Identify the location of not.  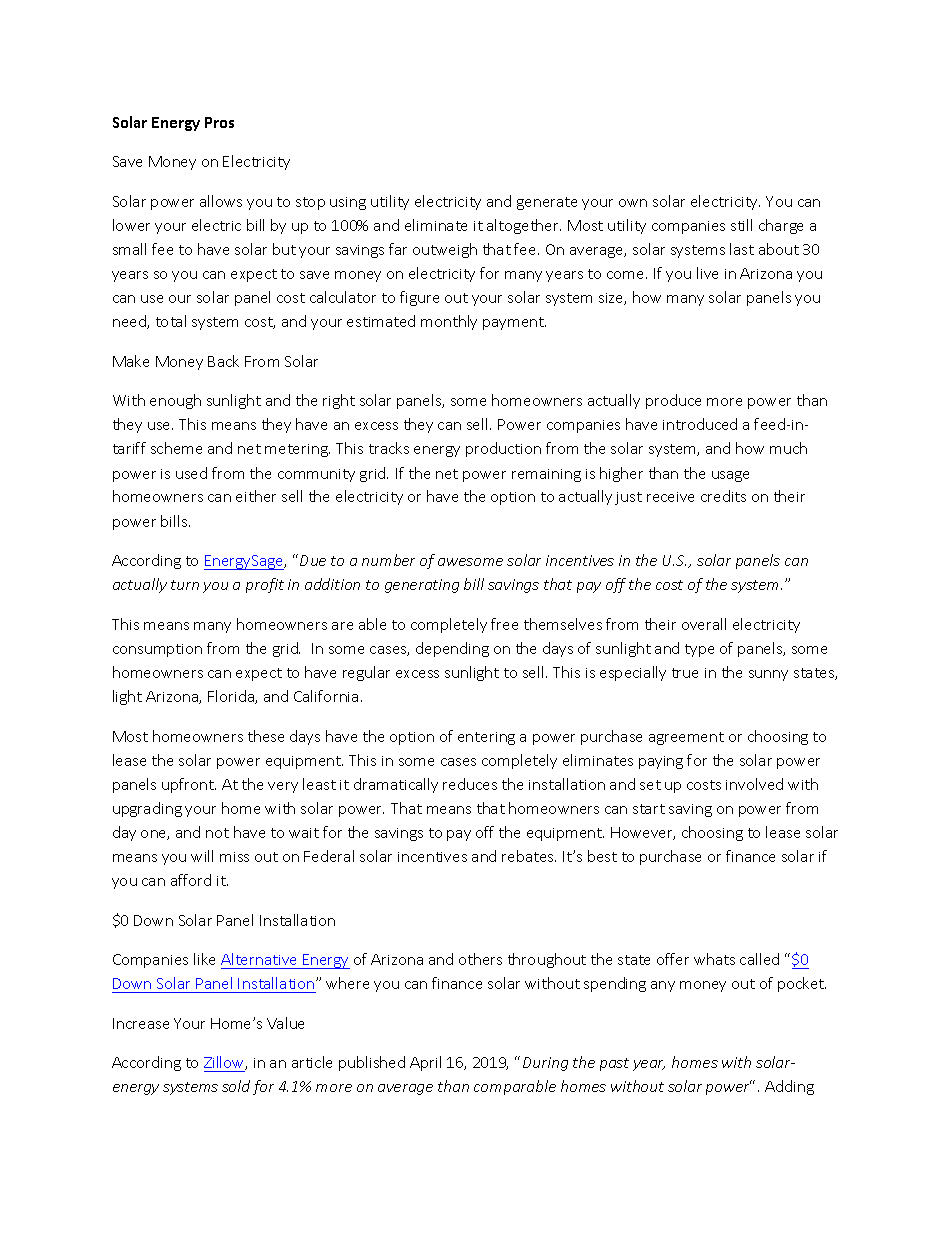
(217, 833).
